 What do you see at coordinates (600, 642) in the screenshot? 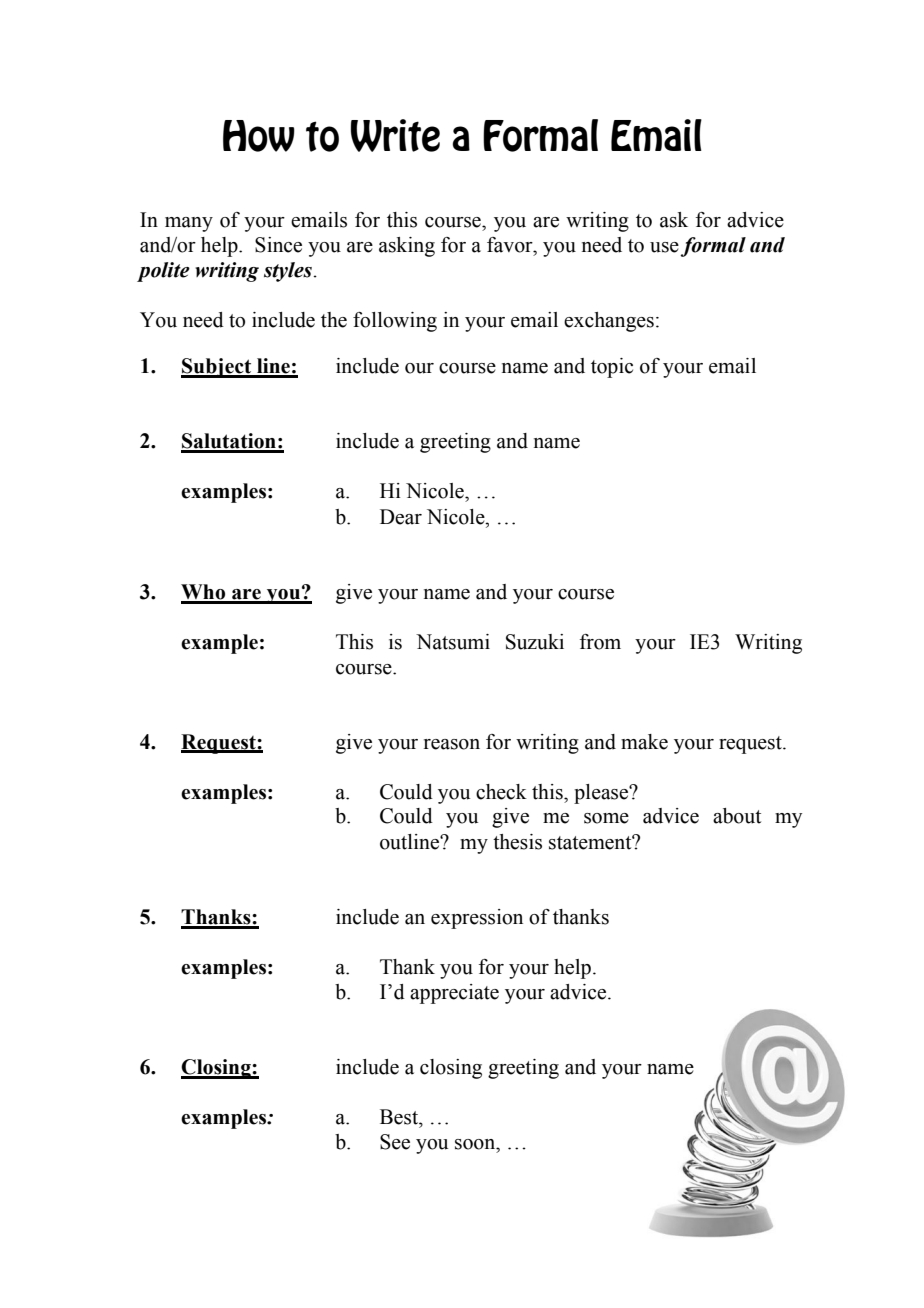
I see `from` at bounding box center [600, 642].
